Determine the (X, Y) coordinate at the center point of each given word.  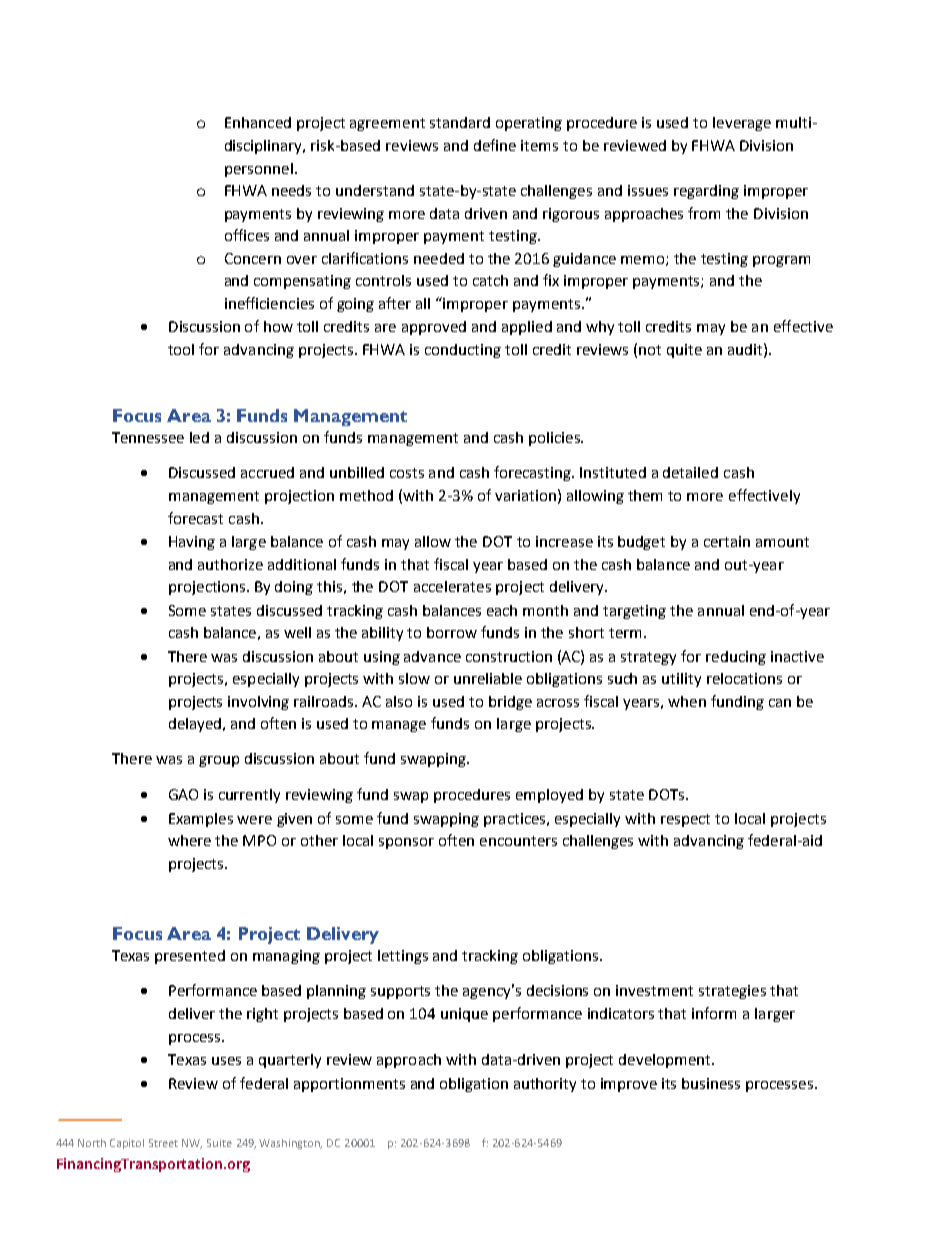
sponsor (406, 843)
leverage (742, 124)
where (189, 840)
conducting (463, 351)
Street (163, 1143)
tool (181, 349)
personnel (259, 170)
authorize (230, 564)
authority (545, 1085)
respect (685, 820)
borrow (452, 632)
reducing (736, 658)
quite (684, 351)
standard (460, 122)
